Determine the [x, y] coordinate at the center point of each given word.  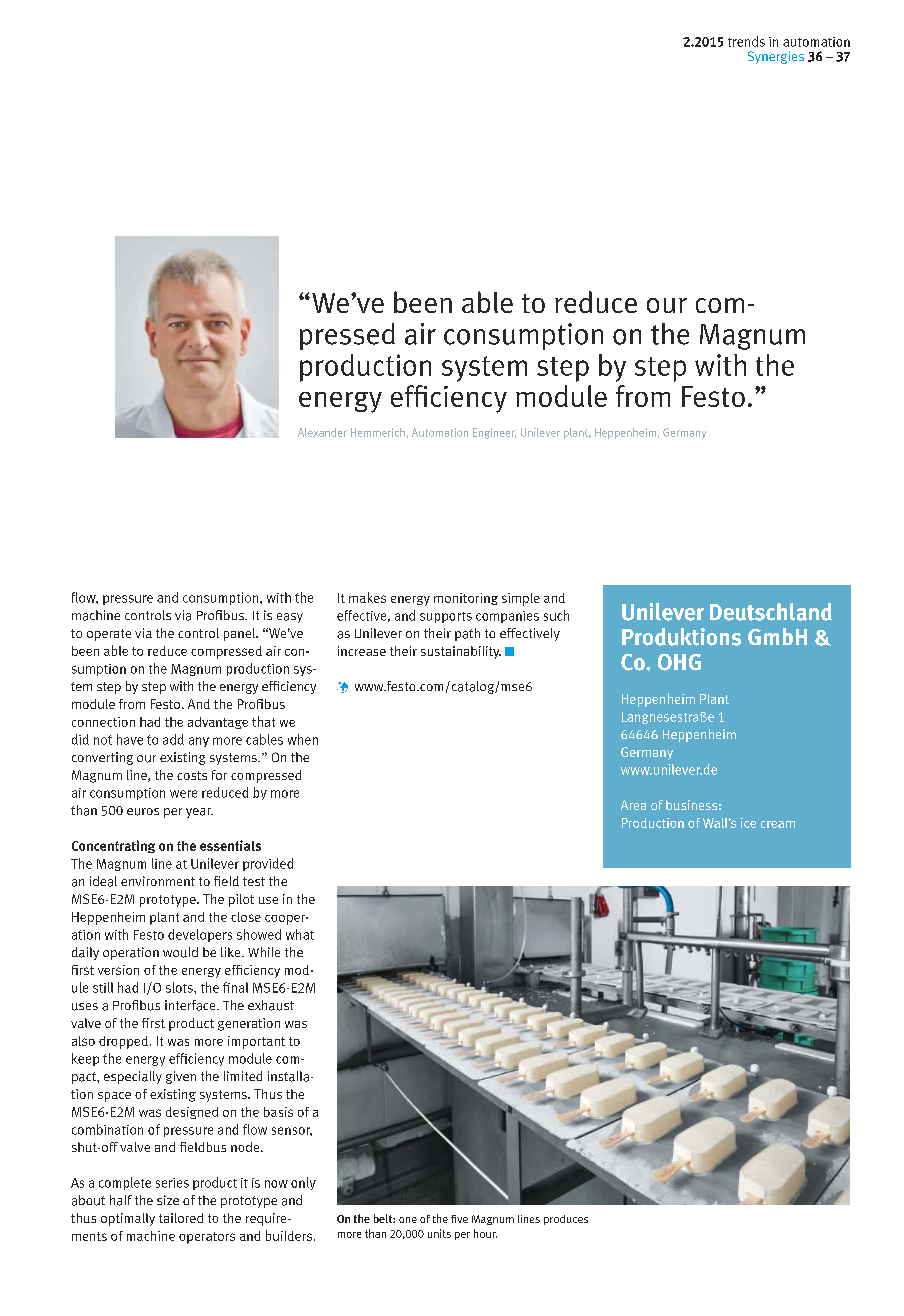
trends [746, 41]
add [173, 739]
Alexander [322, 432]
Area [633, 805]
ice [748, 823]
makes [367, 597]
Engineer [494, 433]
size [168, 1200]
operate [109, 635]
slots [180, 987]
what [300, 934]
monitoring [466, 599]
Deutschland [771, 612]
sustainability [461, 652]
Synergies [776, 57]
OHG [679, 662]
